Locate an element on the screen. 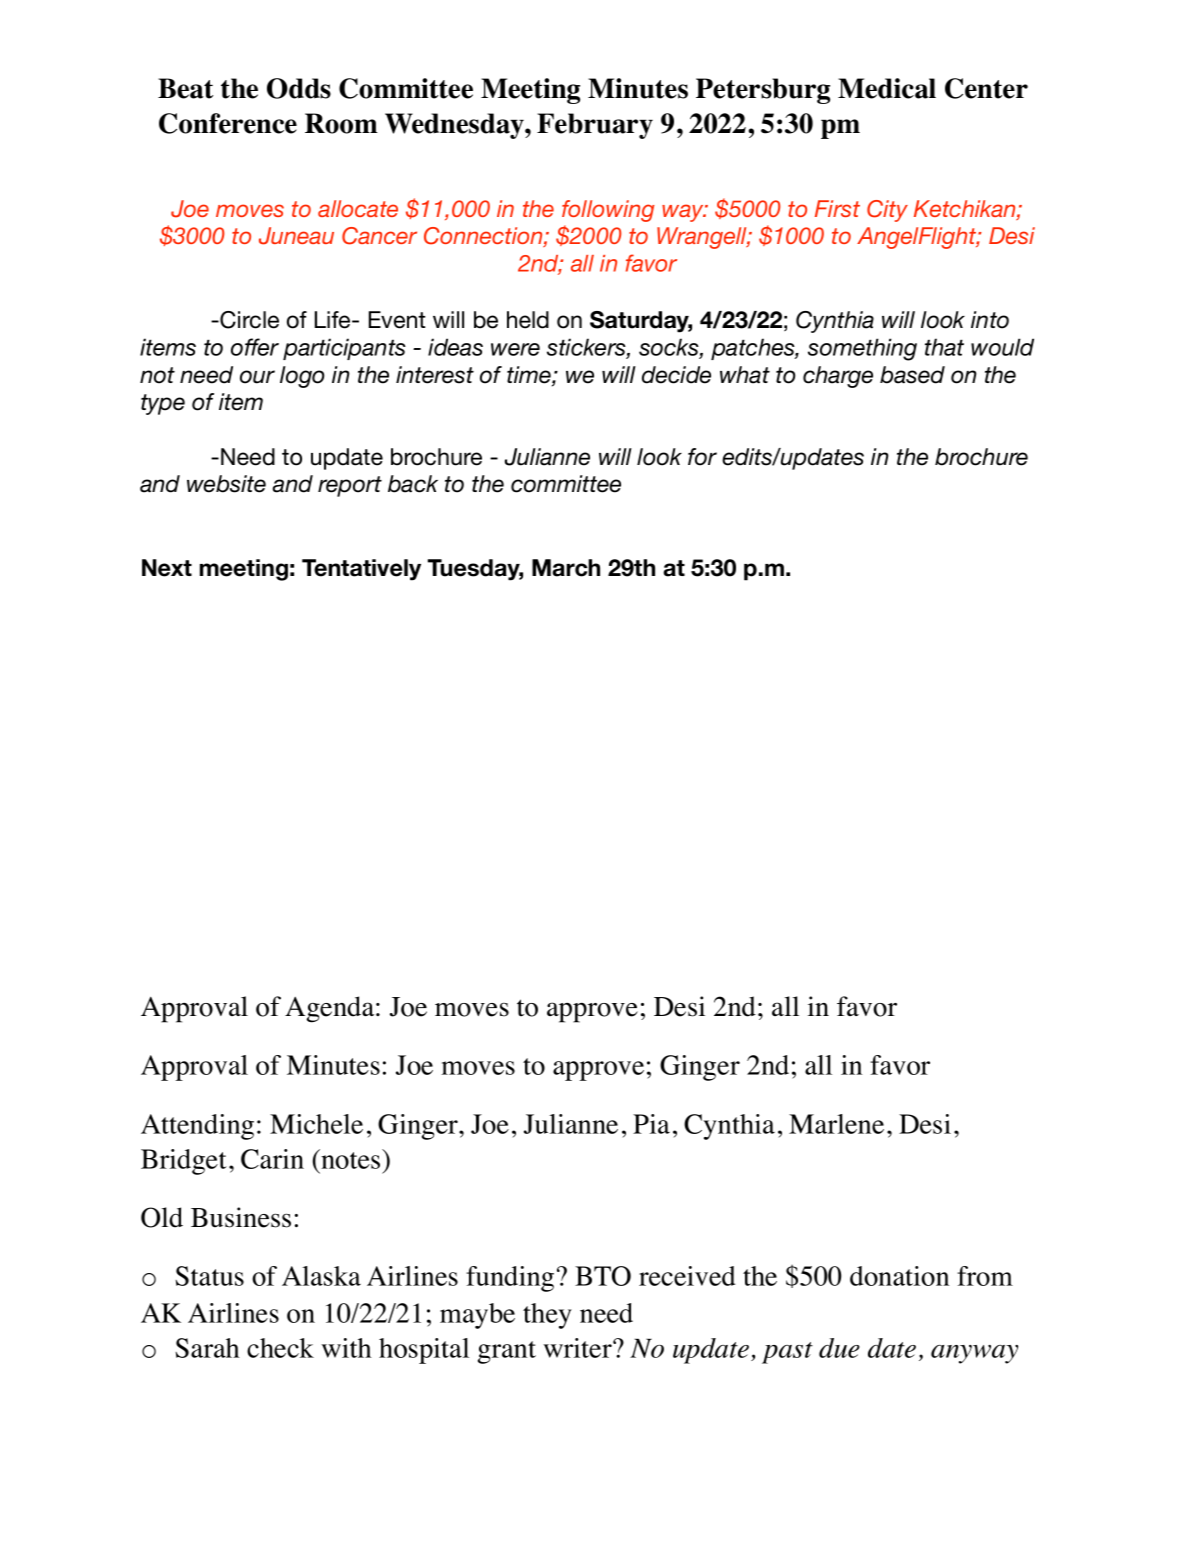 This screenshot has height=1547, width=1195. Tentatively is located at coordinates (361, 570).
